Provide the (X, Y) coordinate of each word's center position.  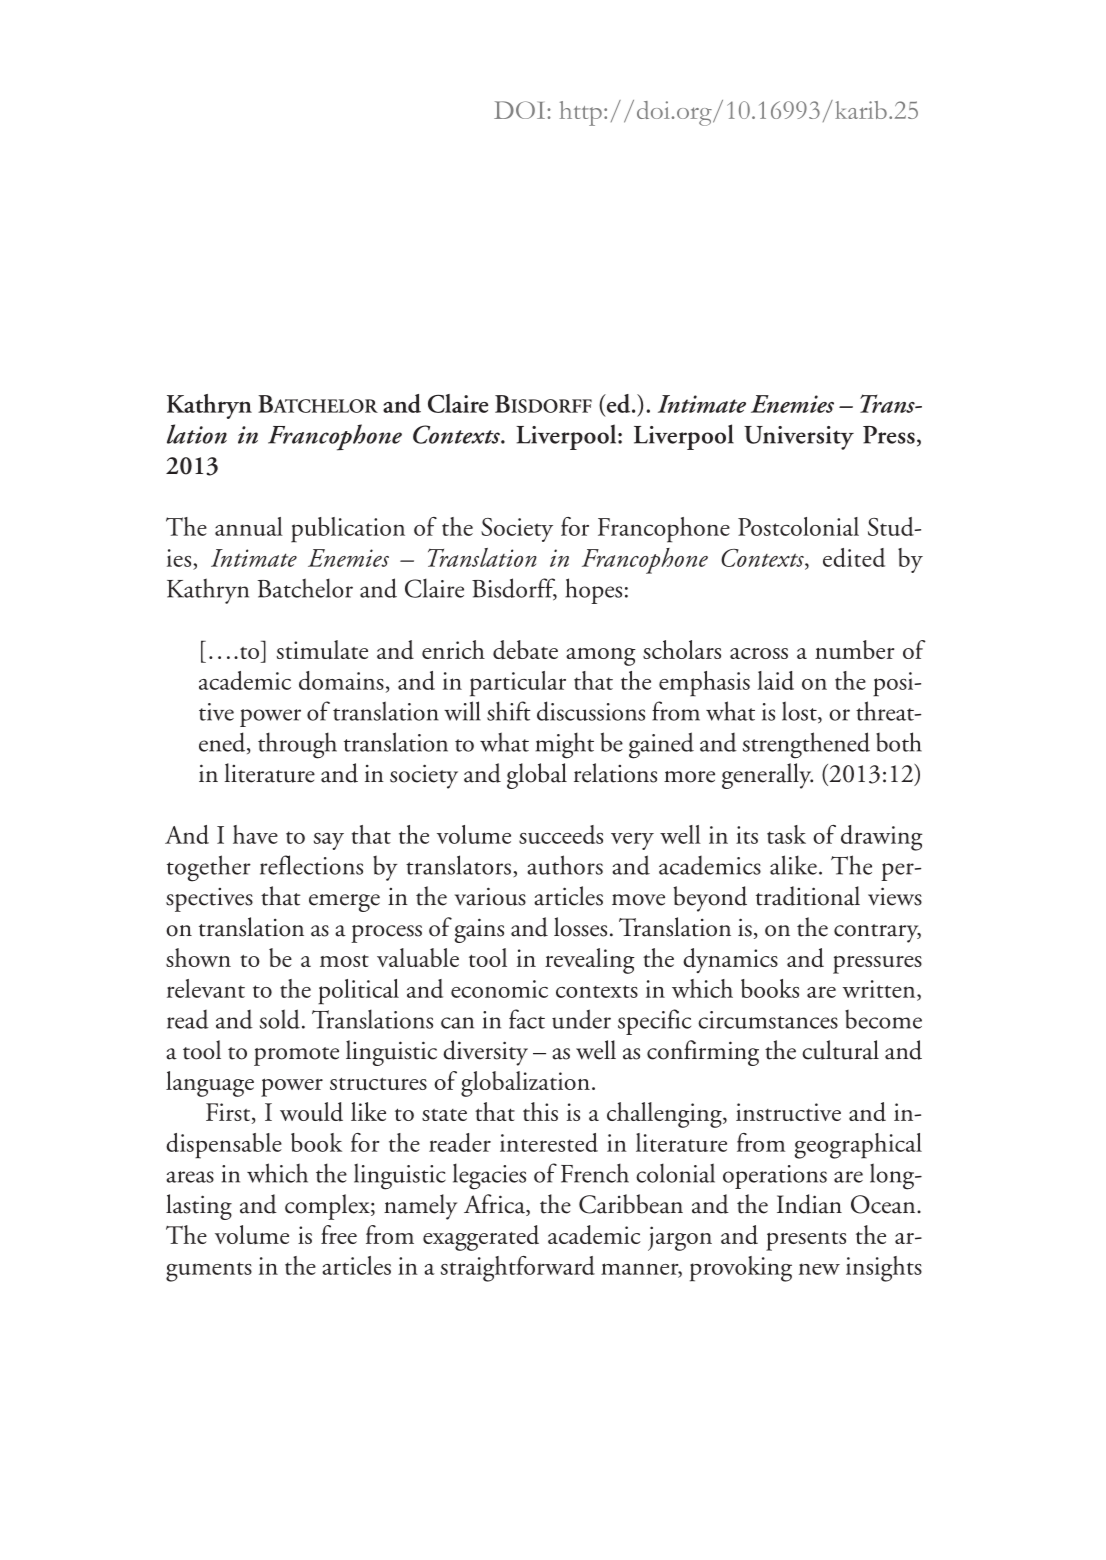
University (799, 438)
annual (249, 526)
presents (806, 1241)
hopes (593, 591)
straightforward (518, 1269)
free (339, 1234)
